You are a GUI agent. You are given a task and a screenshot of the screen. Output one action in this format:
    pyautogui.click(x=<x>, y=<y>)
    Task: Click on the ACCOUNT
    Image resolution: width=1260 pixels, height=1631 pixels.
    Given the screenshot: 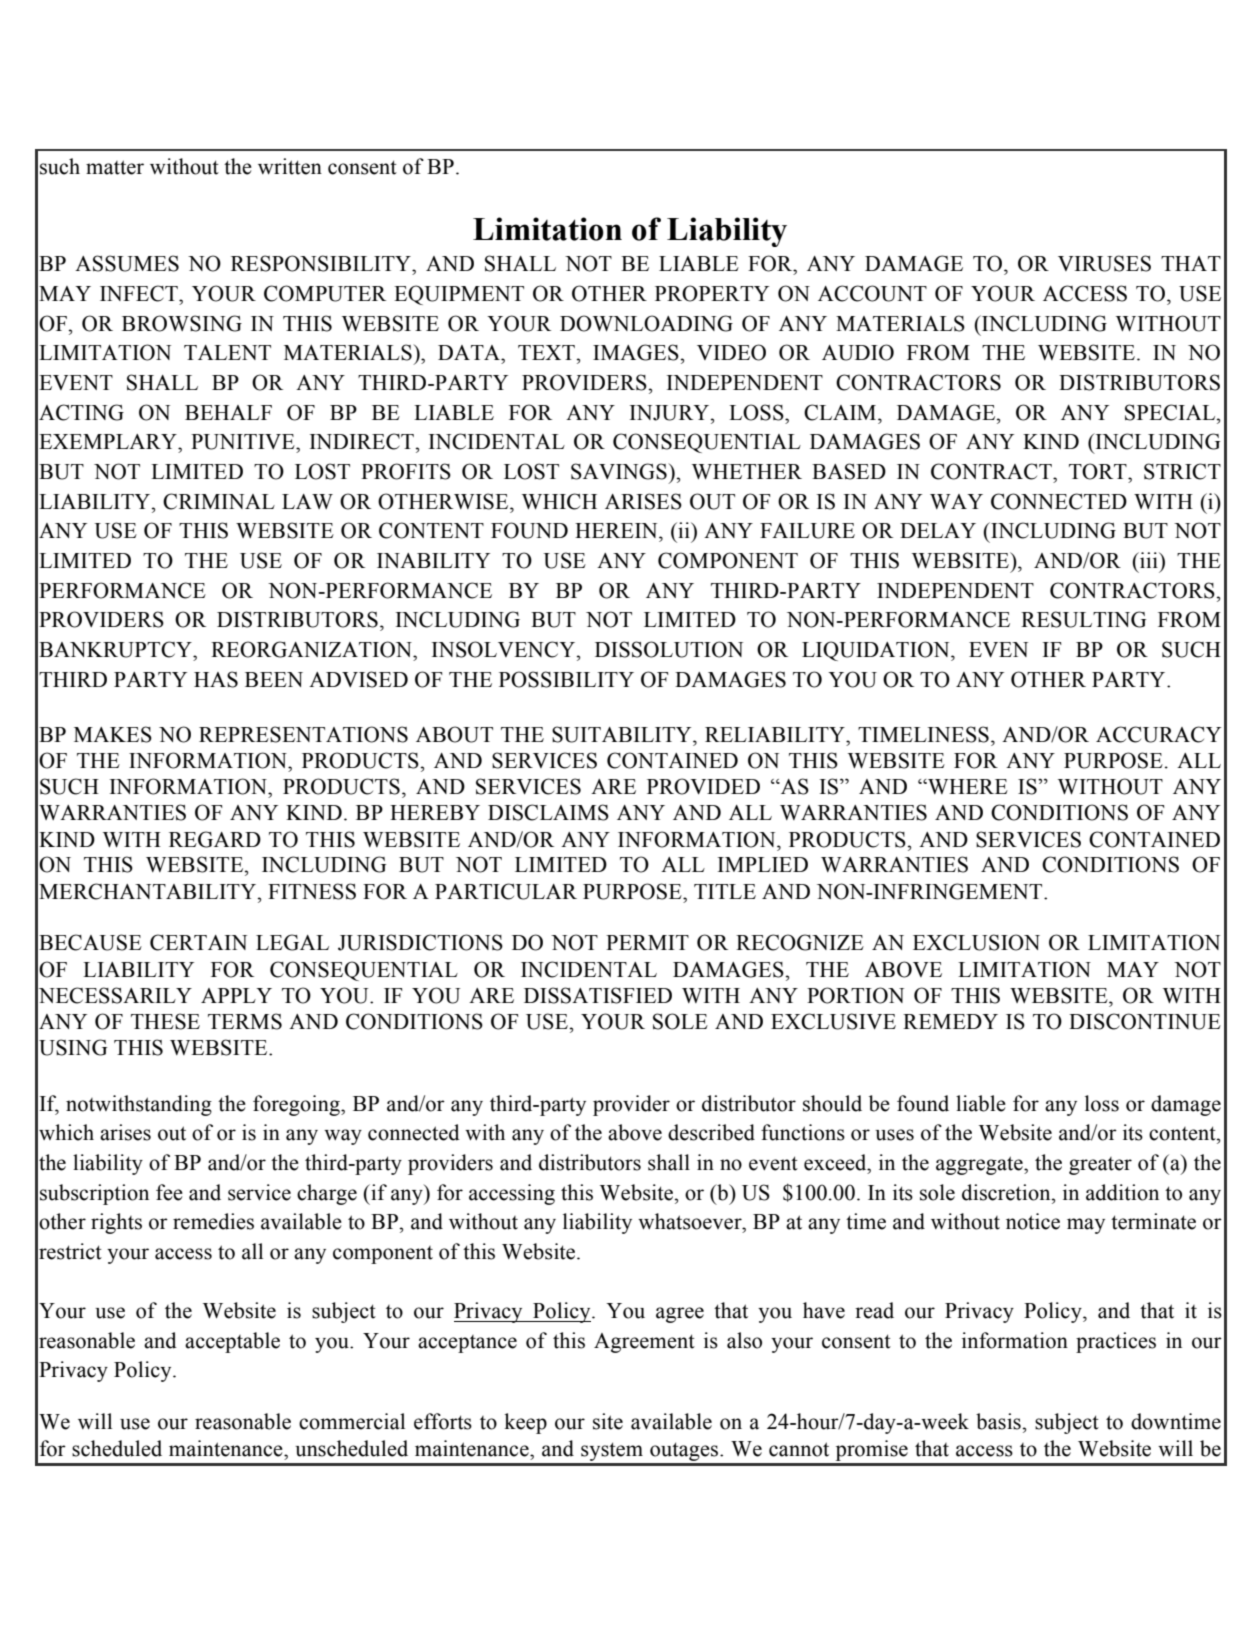 What is the action you would take?
    pyautogui.click(x=872, y=293)
